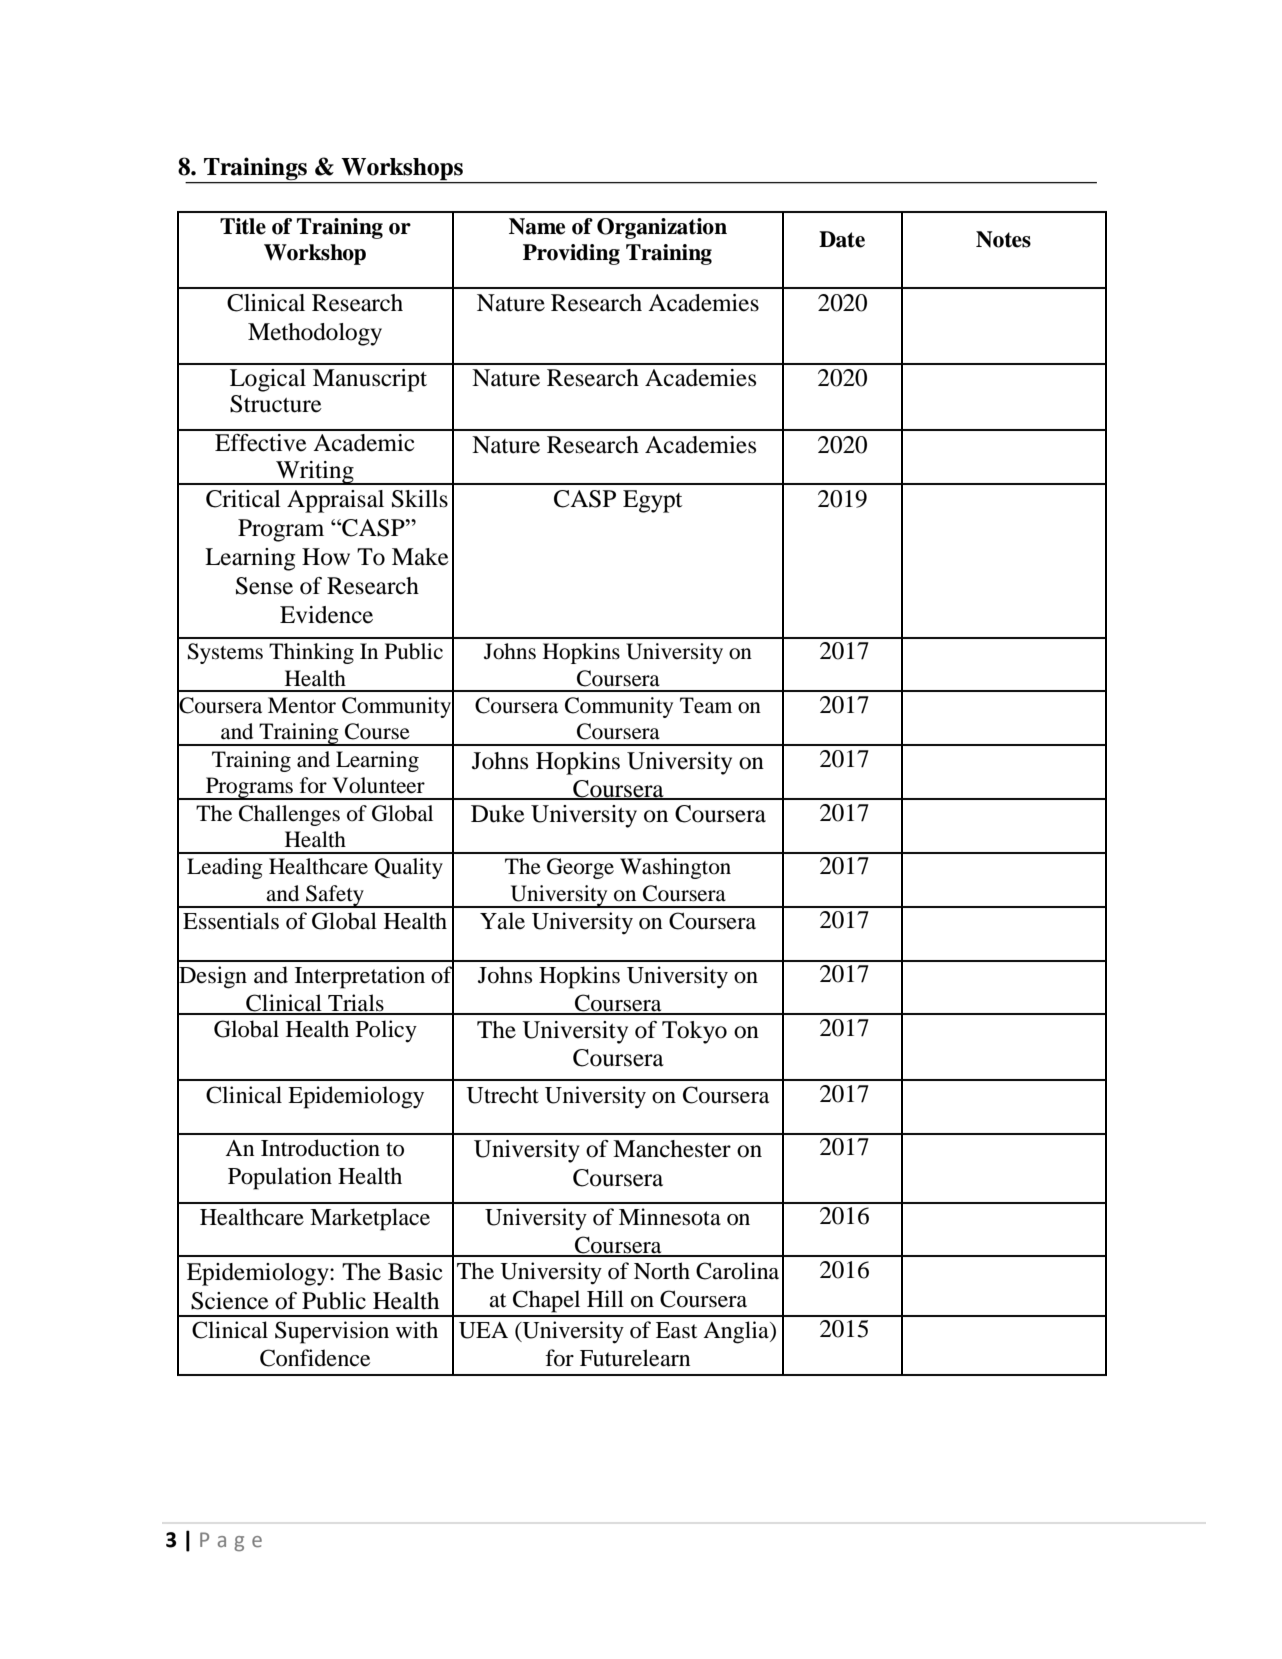  I want to click on Hill, so click(605, 1298).
